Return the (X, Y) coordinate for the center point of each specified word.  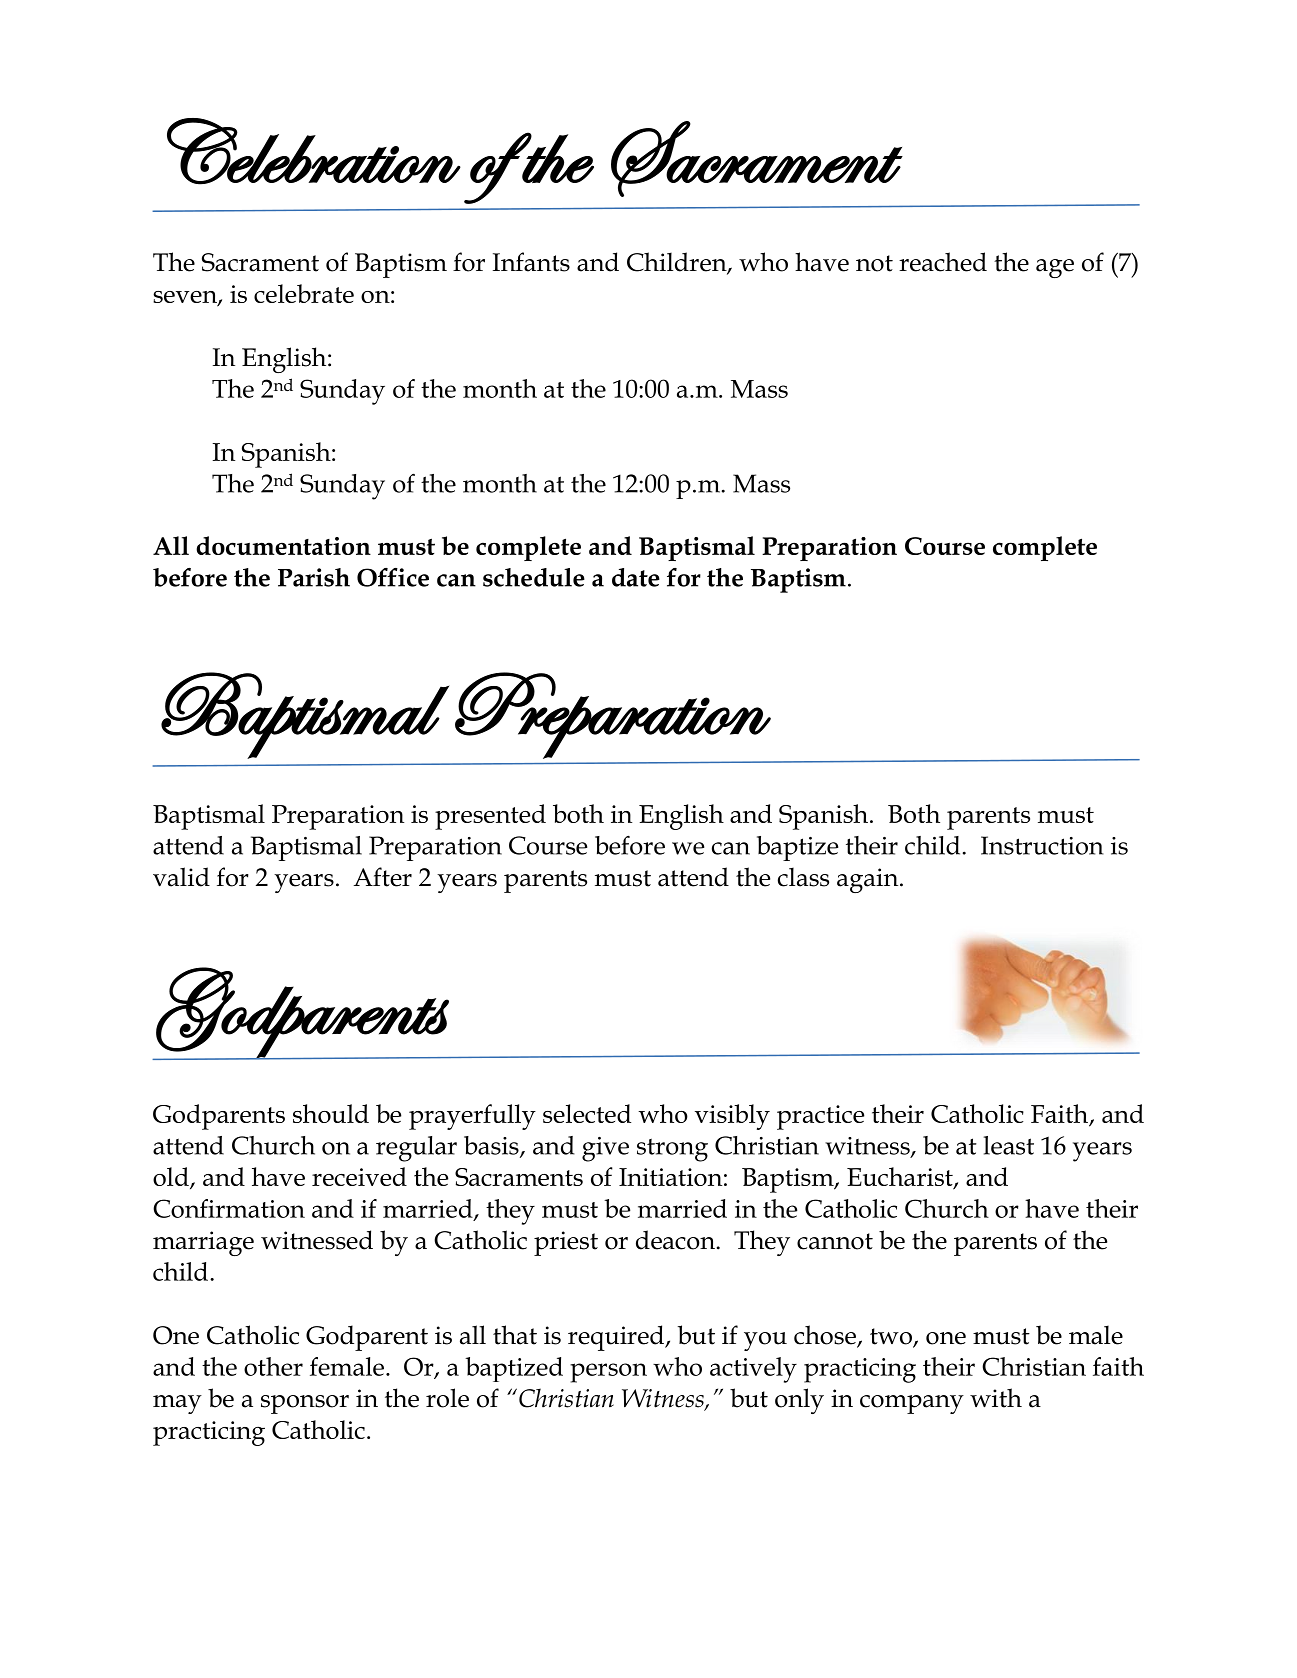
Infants (531, 262)
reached (943, 262)
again (869, 880)
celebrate (304, 293)
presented (490, 817)
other (273, 1366)
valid (181, 877)
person (608, 1373)
